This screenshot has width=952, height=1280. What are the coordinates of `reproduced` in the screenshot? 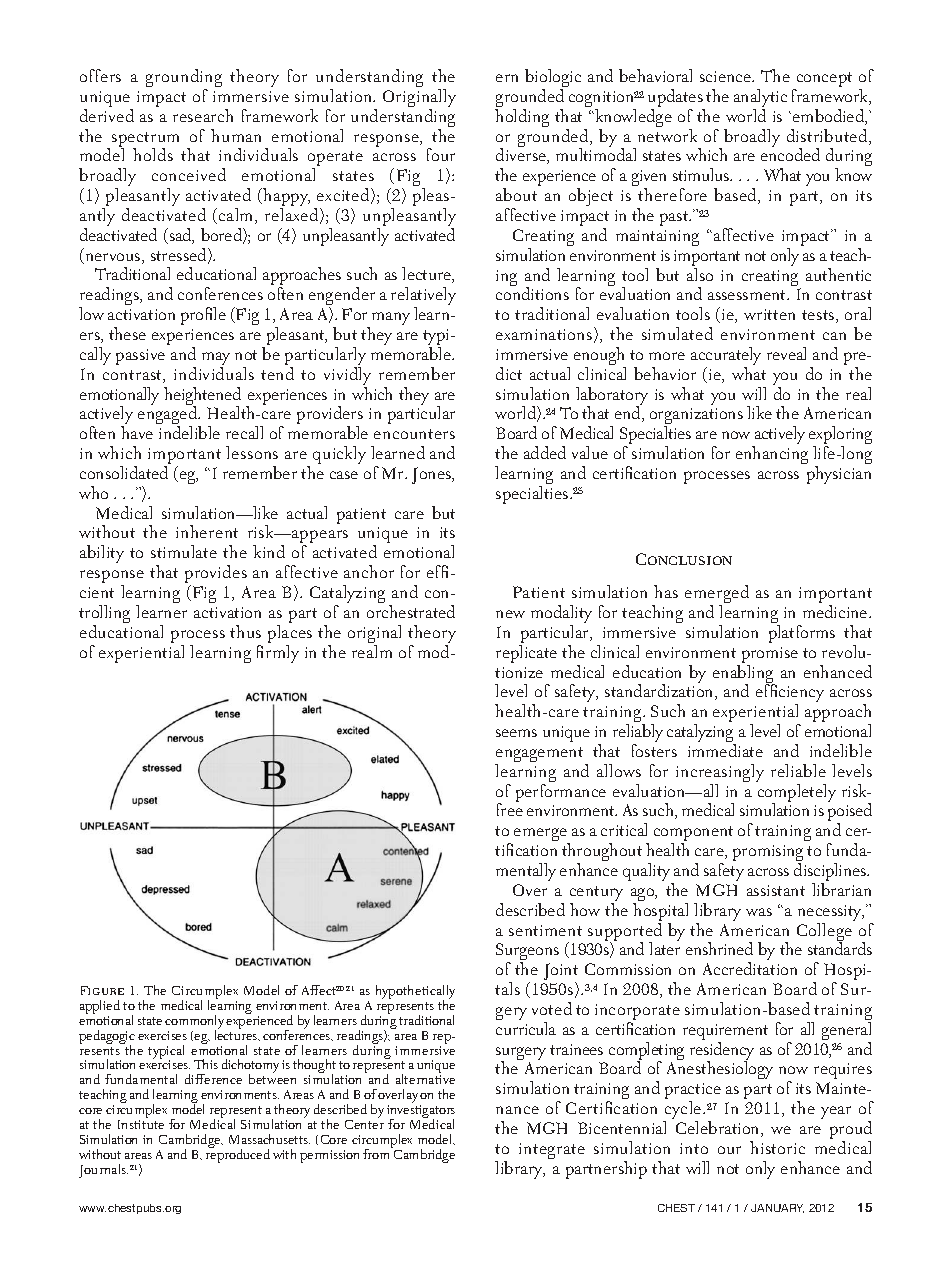 It's located at (238, 1154).
